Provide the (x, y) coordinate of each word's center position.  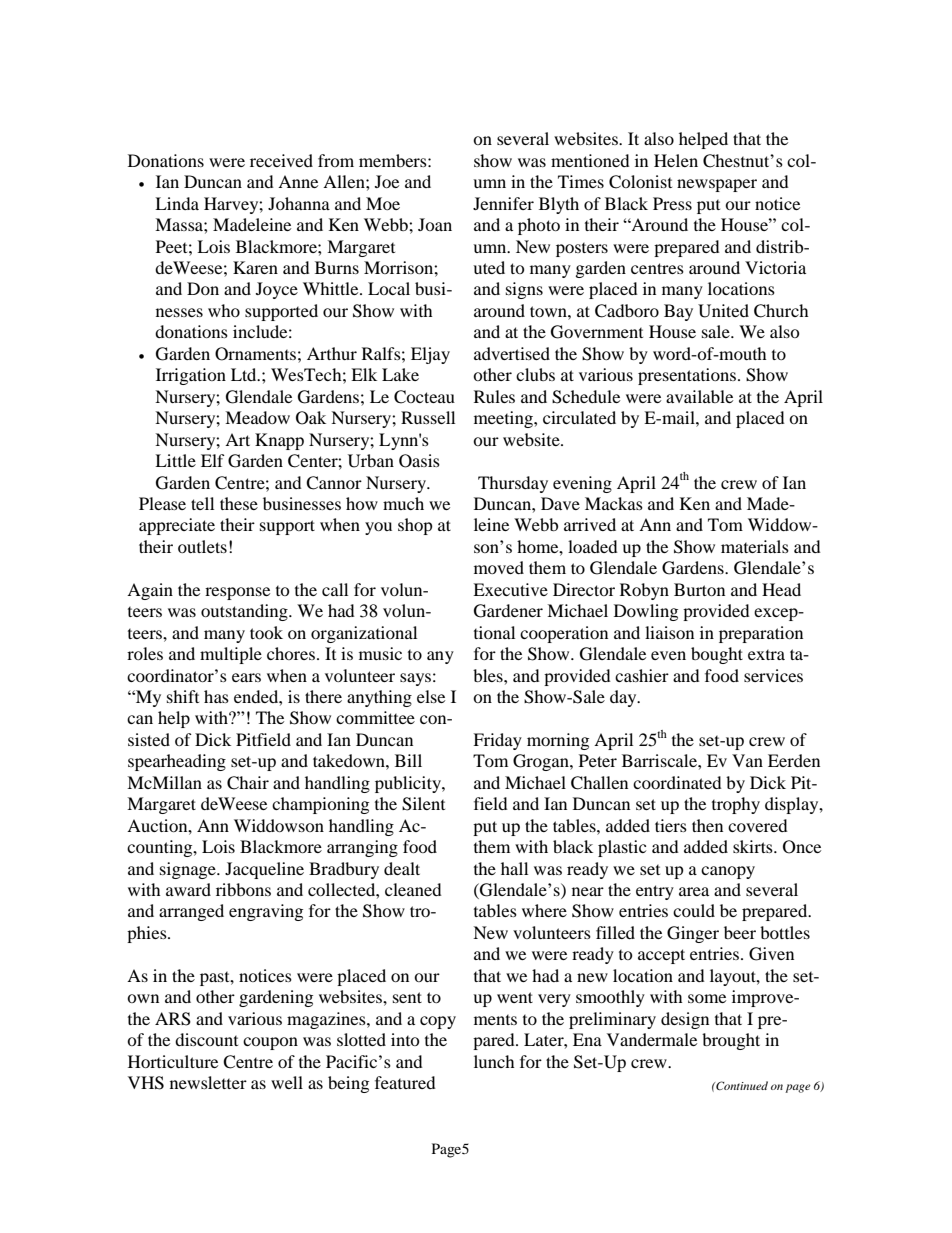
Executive (510, 589)
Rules (494, 396)
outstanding (245, 612)
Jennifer (503, 203)
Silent (423, 804)
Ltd (245, 374)
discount (206, 1039)
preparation (761, 634)
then (707, 825)
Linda (177, 203)
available (699, 396)
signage (189, 870)
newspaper (717, 185)
